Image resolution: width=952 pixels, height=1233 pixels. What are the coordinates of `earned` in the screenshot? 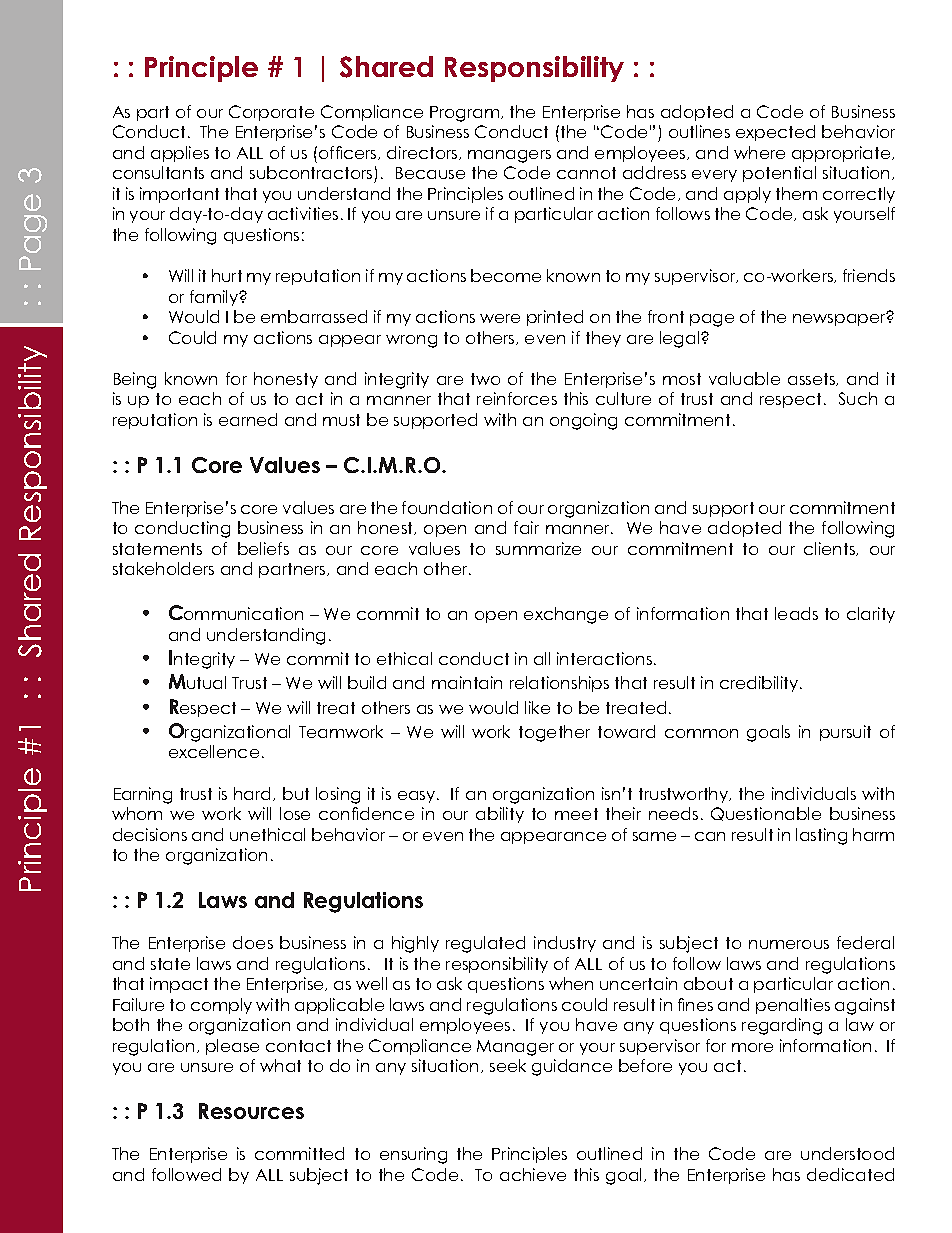 It's located at (248, 419).
